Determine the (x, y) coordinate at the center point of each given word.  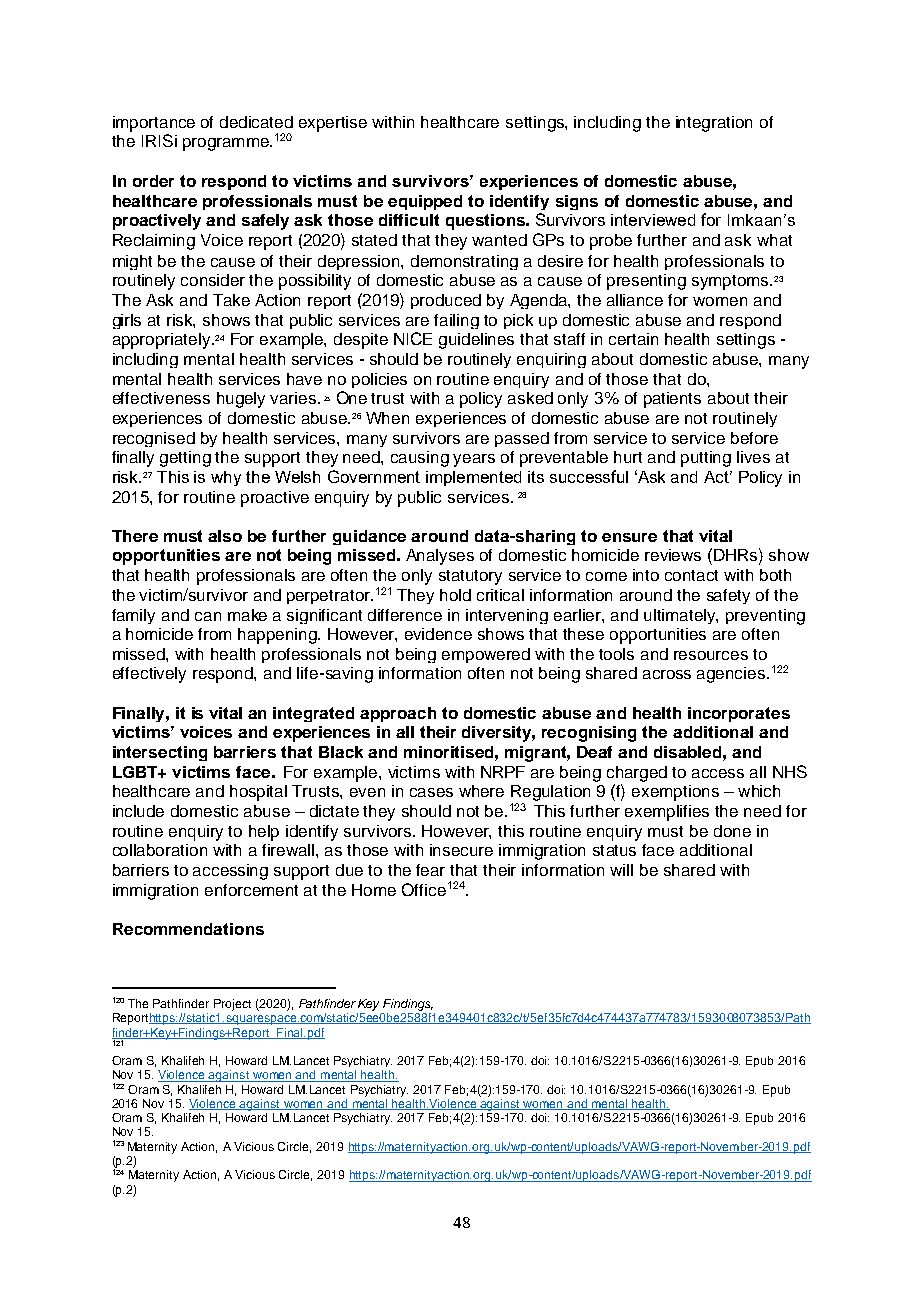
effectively (149, 675)
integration (714, 124)
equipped (425, 202)
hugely (241, 400)
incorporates (739, 714)
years (474, 460)
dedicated (256, 122)
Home (374, 890)
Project (232, 1005)
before (754, 438)
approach (398, 714)
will (621, 870)
